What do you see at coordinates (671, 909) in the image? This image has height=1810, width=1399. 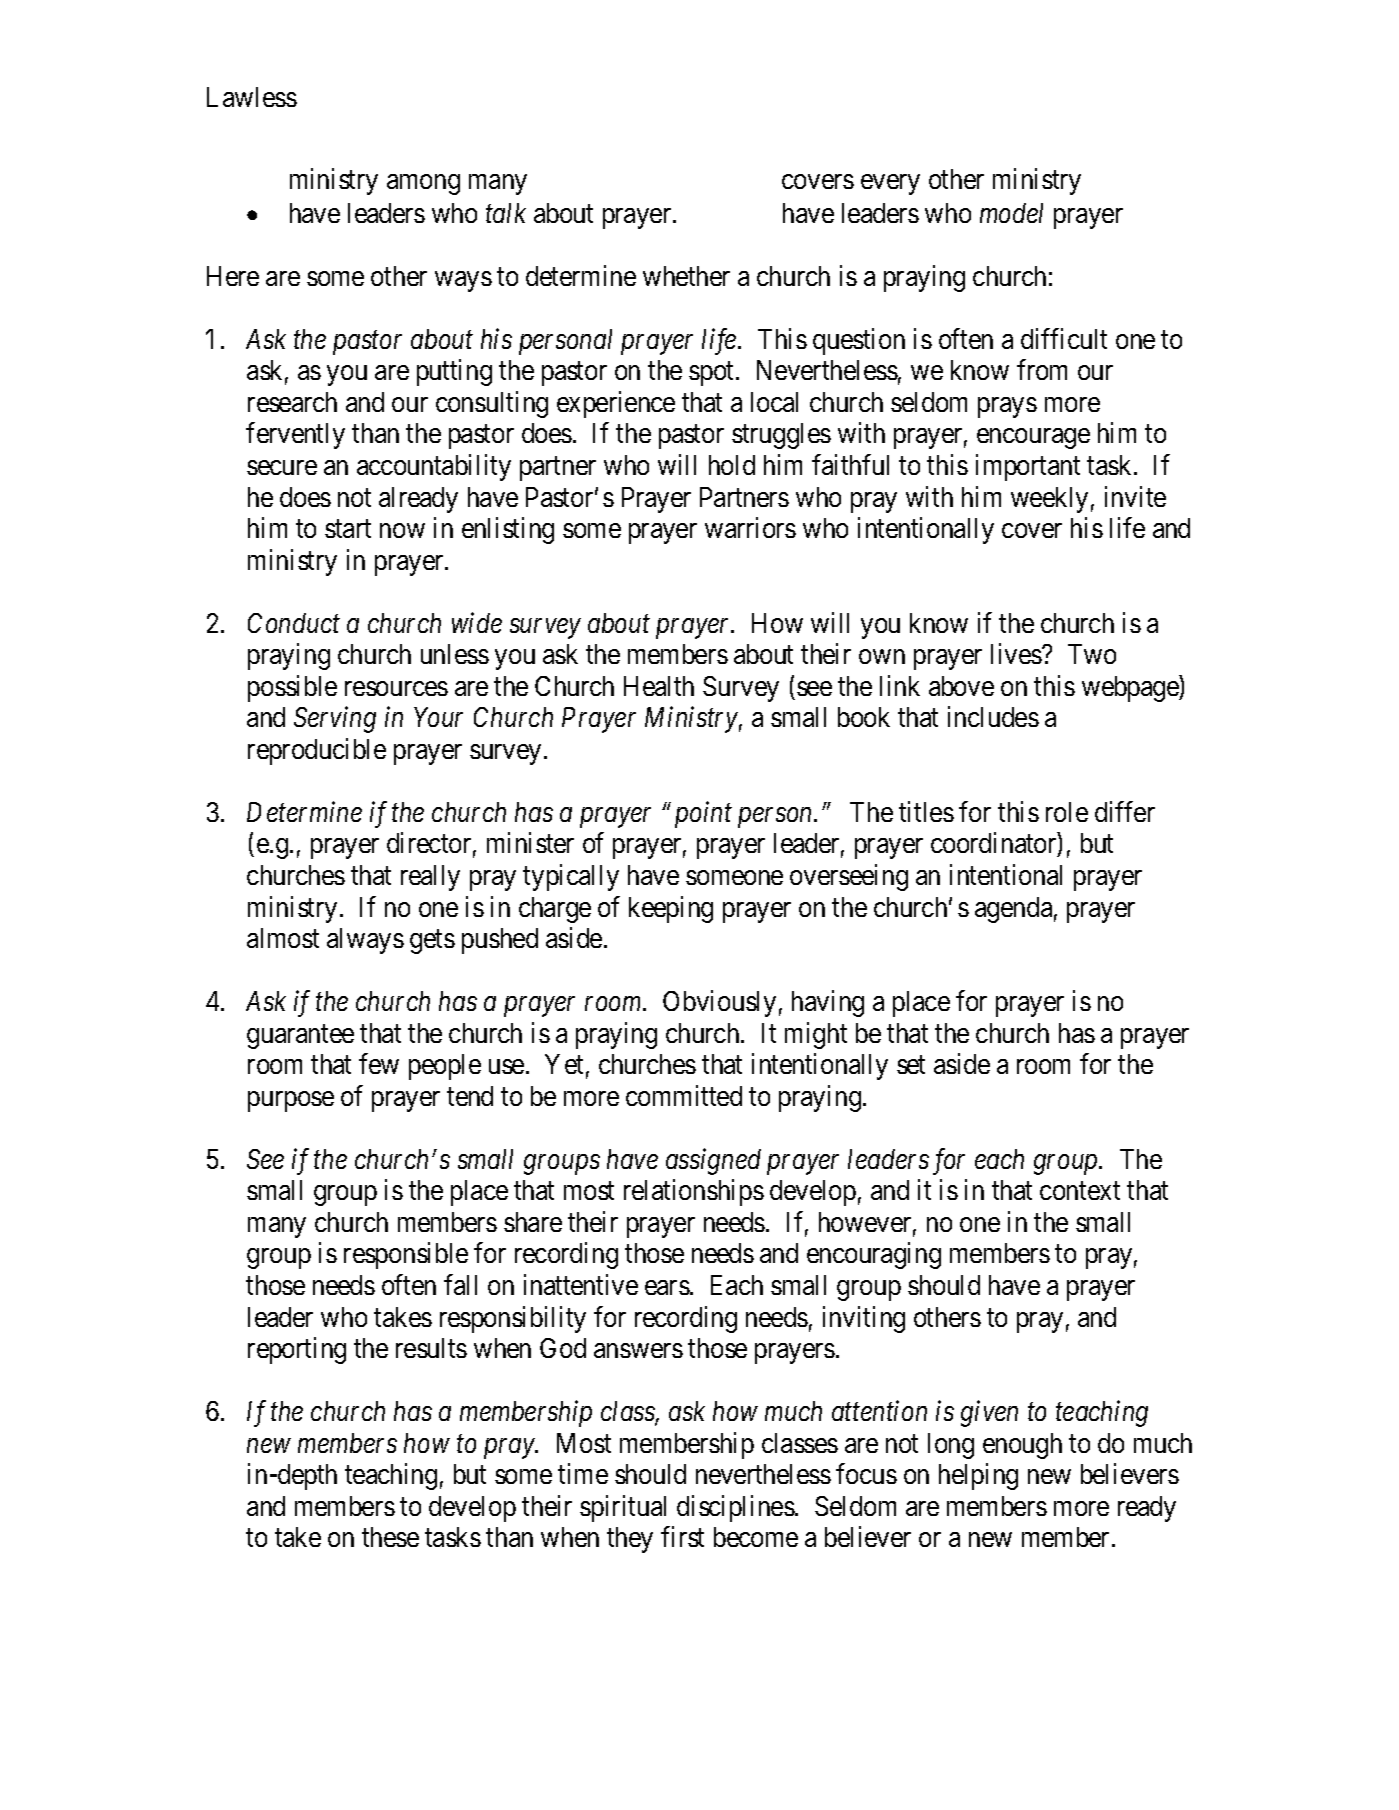 I see `keeping` at bounding box center [671, 909].
